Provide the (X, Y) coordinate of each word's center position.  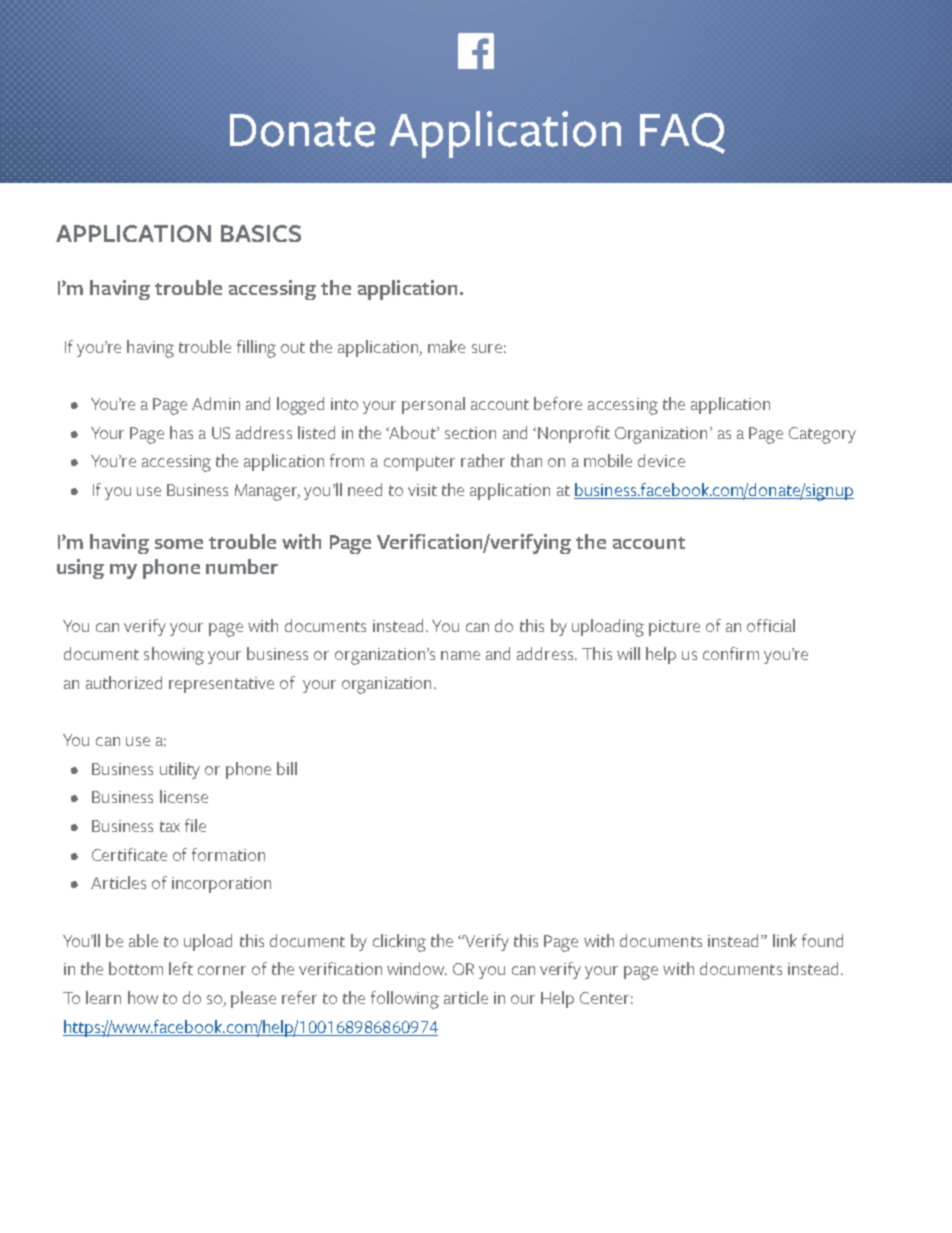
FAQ (682, 133)
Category (822, 435)
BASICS (261, 233)
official (771, 625)
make (446, 346)
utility (180, 770)
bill (287, 768)
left (181, 968)
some (179, 544)
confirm (731, 653)
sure (487, 348)
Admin (216, 403)
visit (422, 490)
